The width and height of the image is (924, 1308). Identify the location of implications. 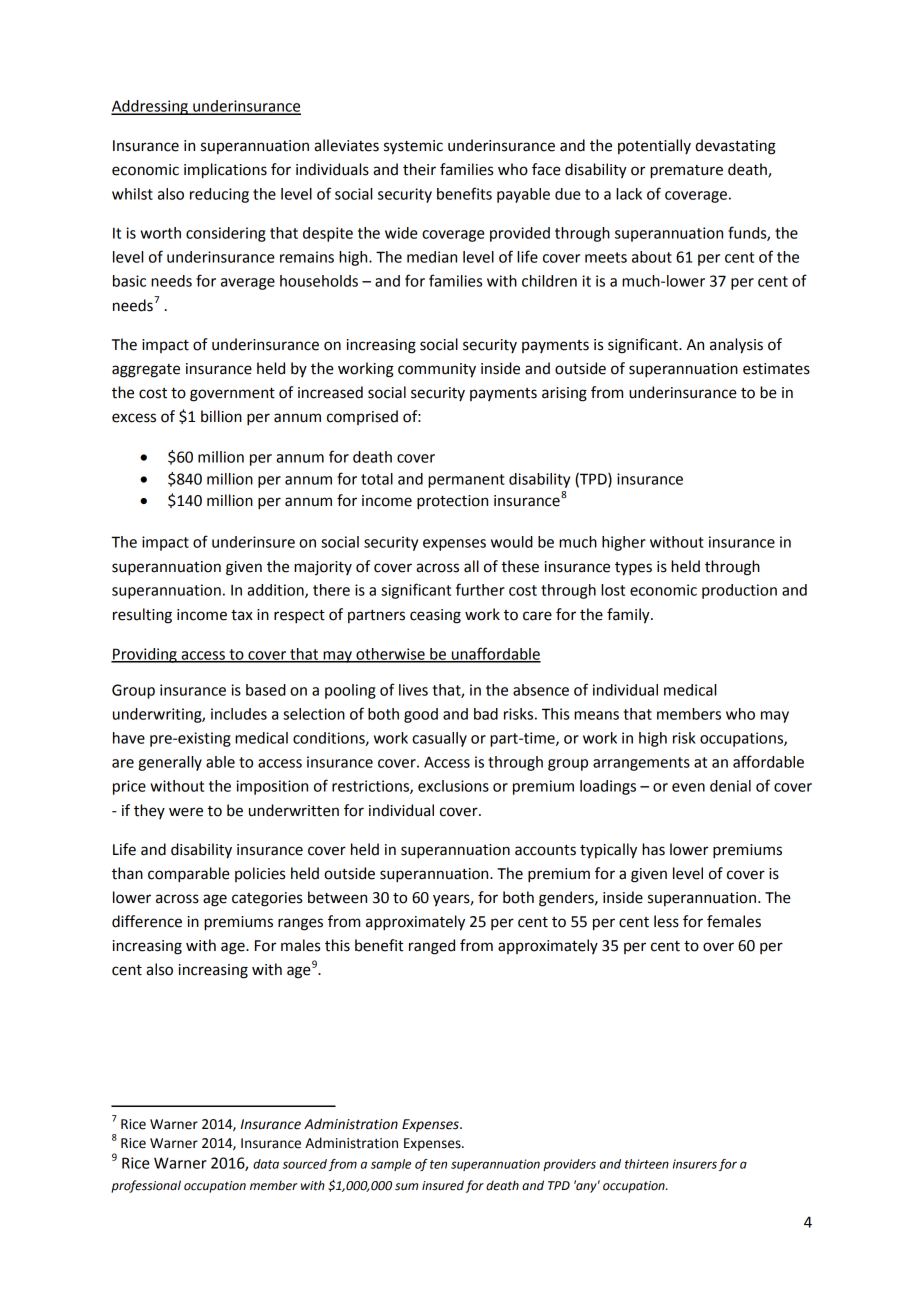
(225, 171).
